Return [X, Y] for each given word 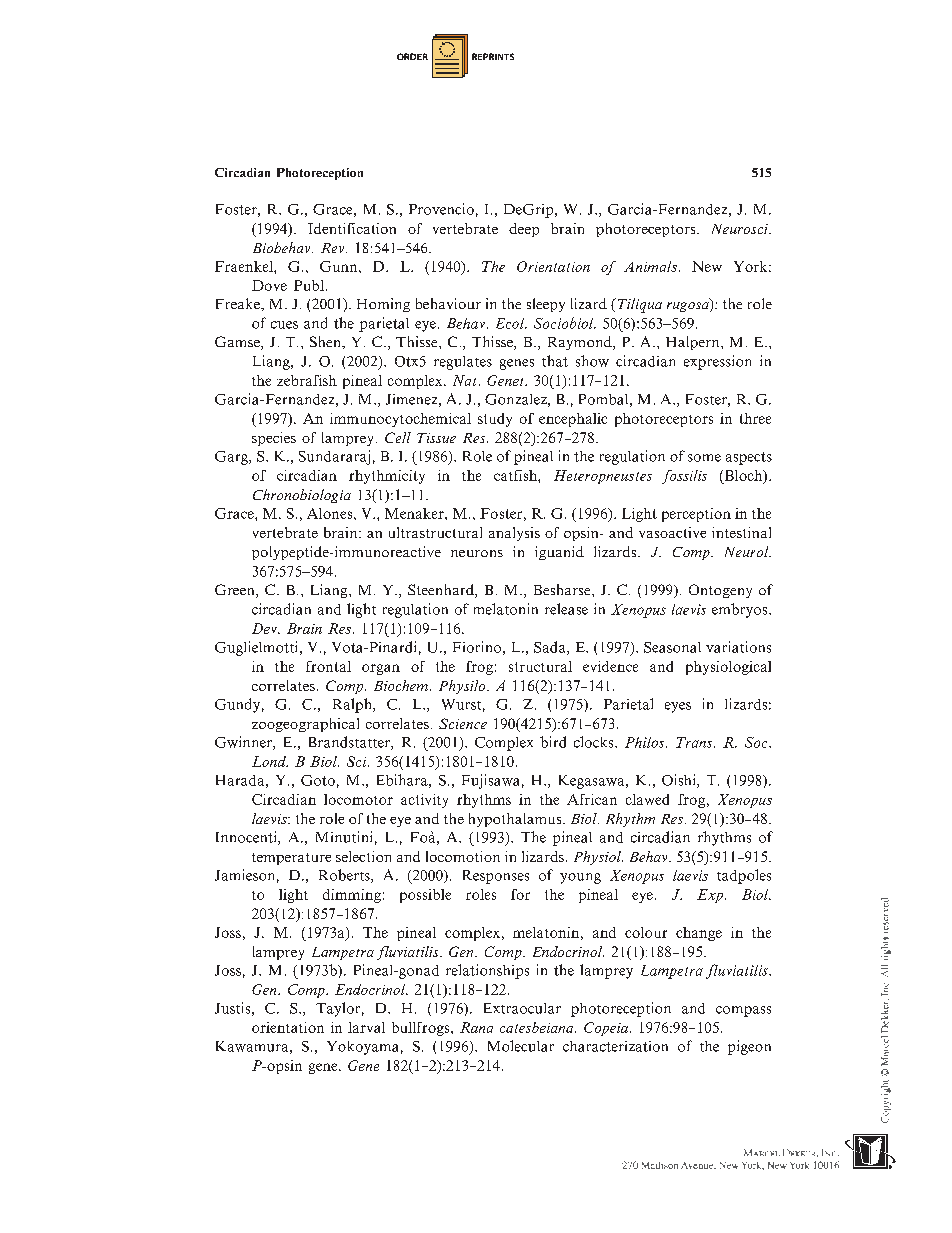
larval [366, 1027]
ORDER [412, 56]
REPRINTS [493, 56]
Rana [476, 1027]
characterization [615, 1046]
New [707, 266]
